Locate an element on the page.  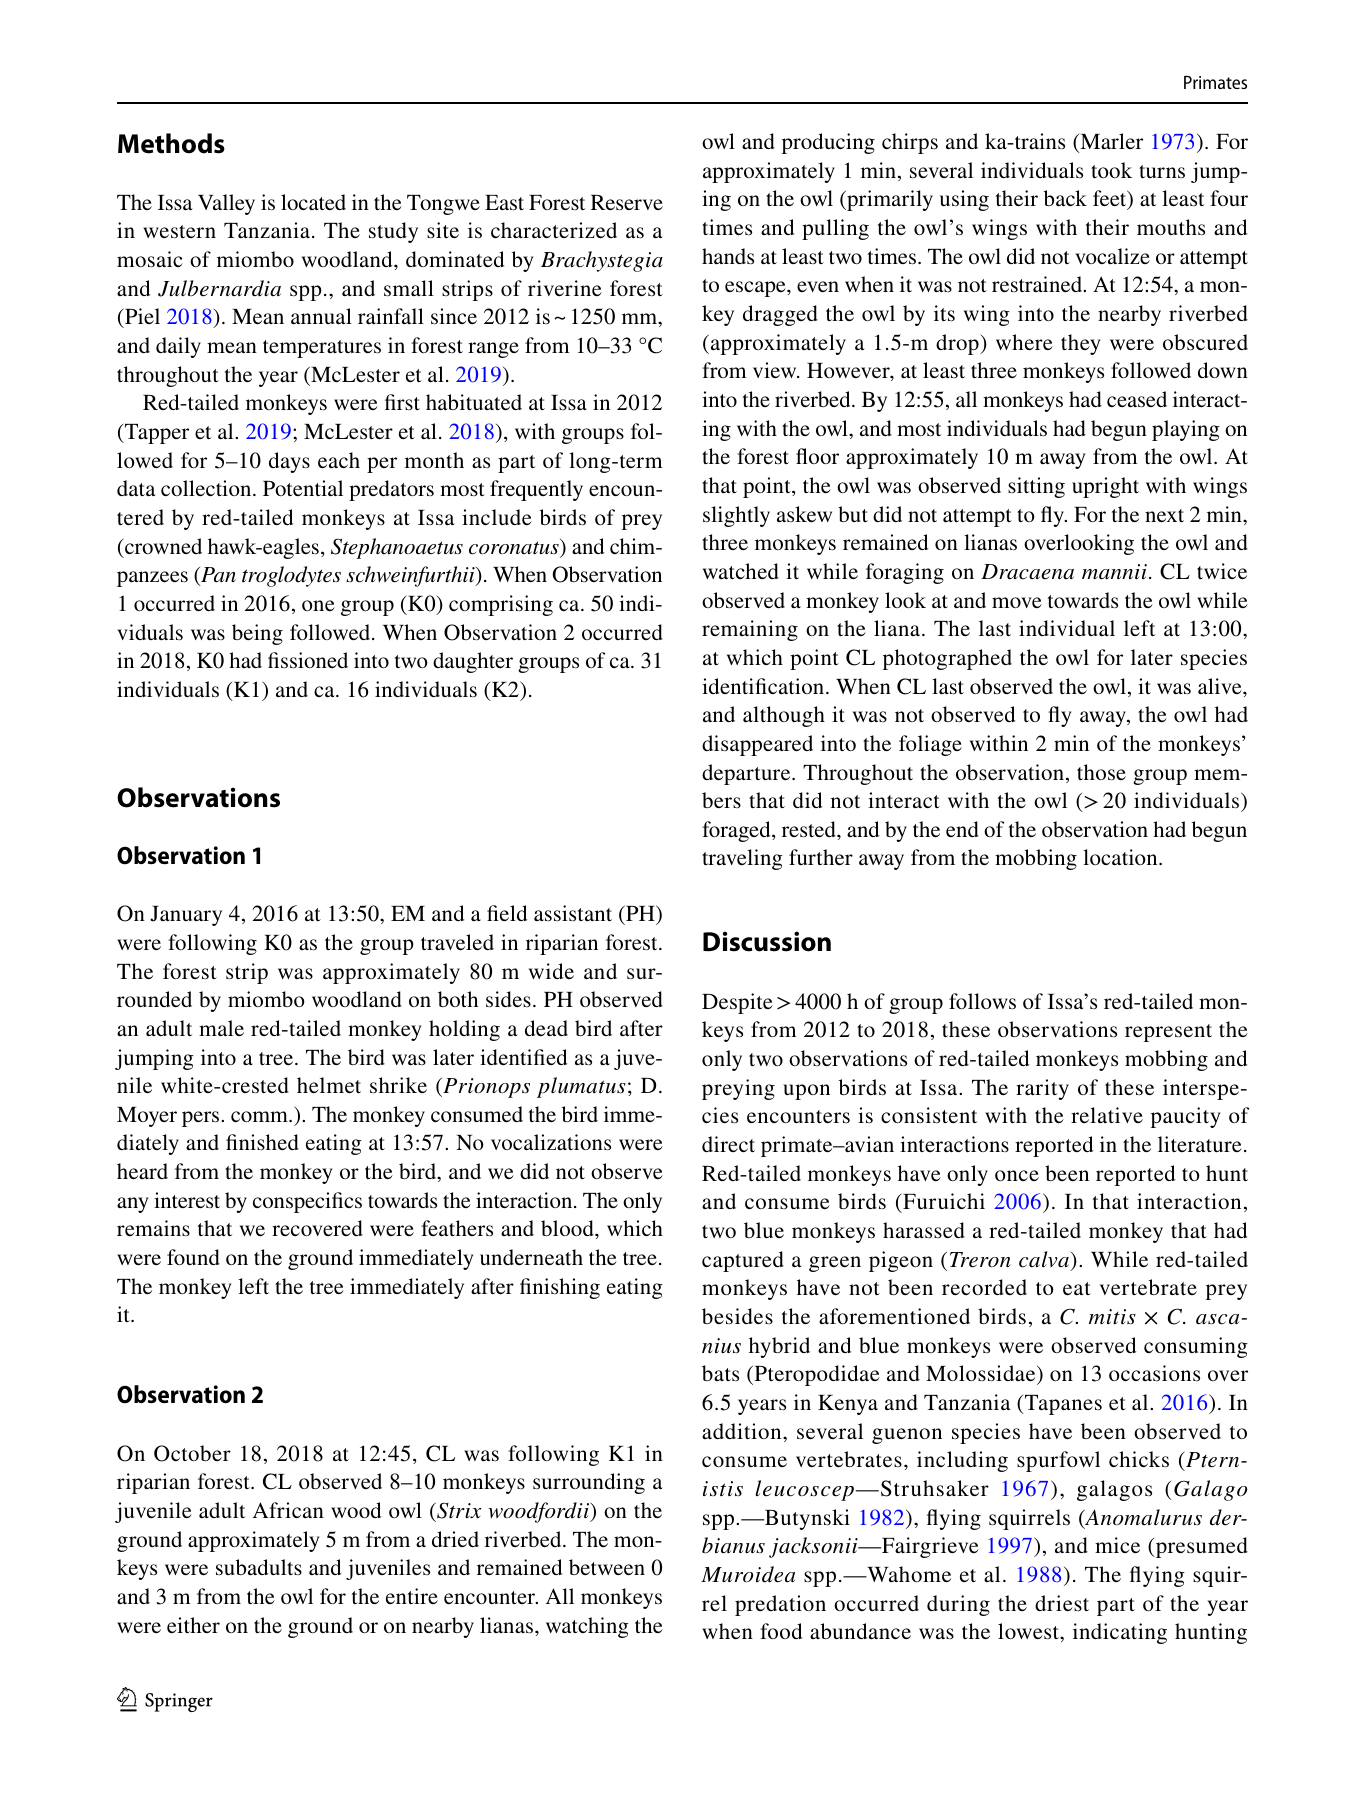
captured is located at coordinates (743, 1261).
